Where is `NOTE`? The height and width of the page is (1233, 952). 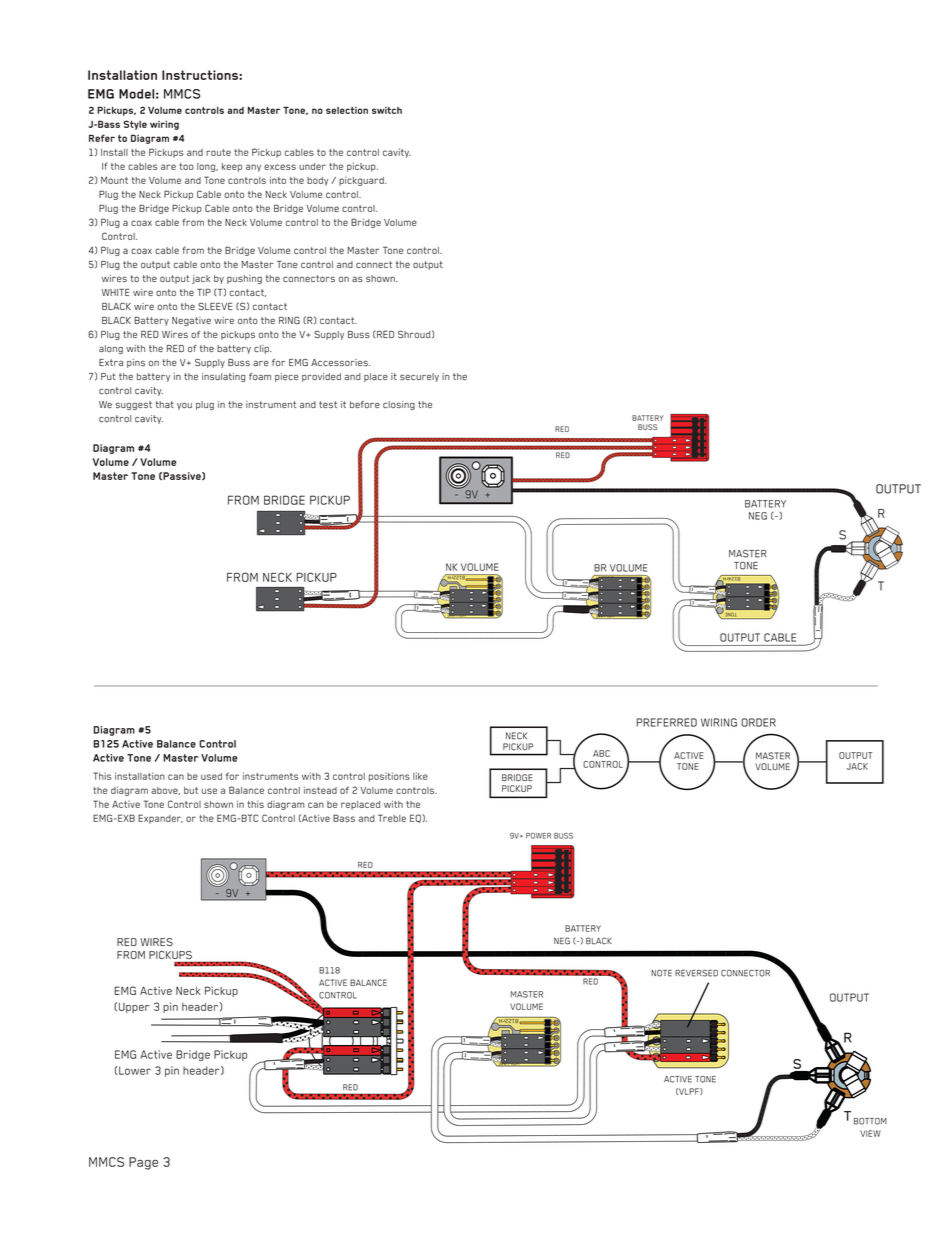
NOTE is located at coordinates (661, 973).
